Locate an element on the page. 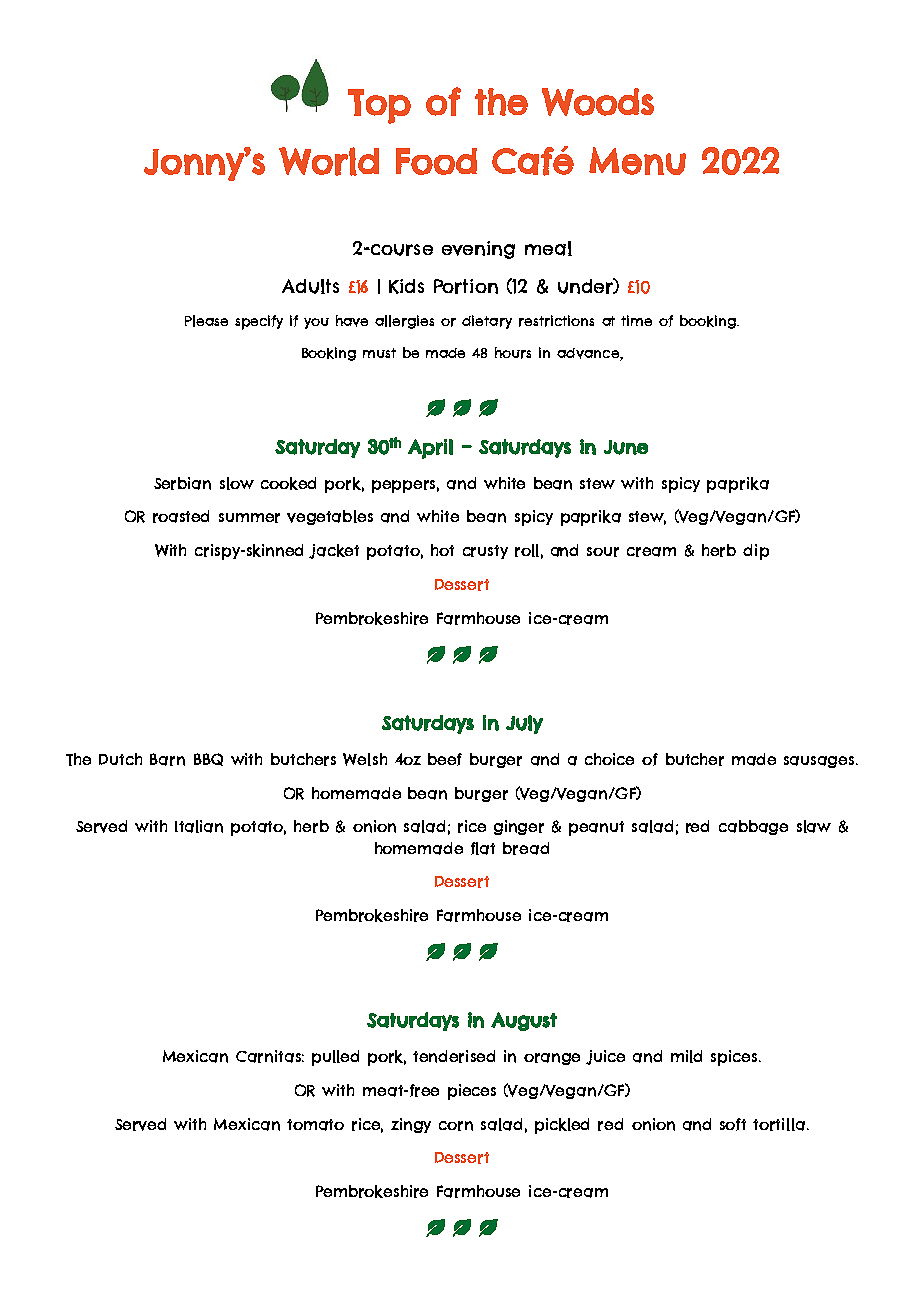 Image resolution: width=924 pixels, height=1307 pixels. World is located at coordinates (329, 161).
